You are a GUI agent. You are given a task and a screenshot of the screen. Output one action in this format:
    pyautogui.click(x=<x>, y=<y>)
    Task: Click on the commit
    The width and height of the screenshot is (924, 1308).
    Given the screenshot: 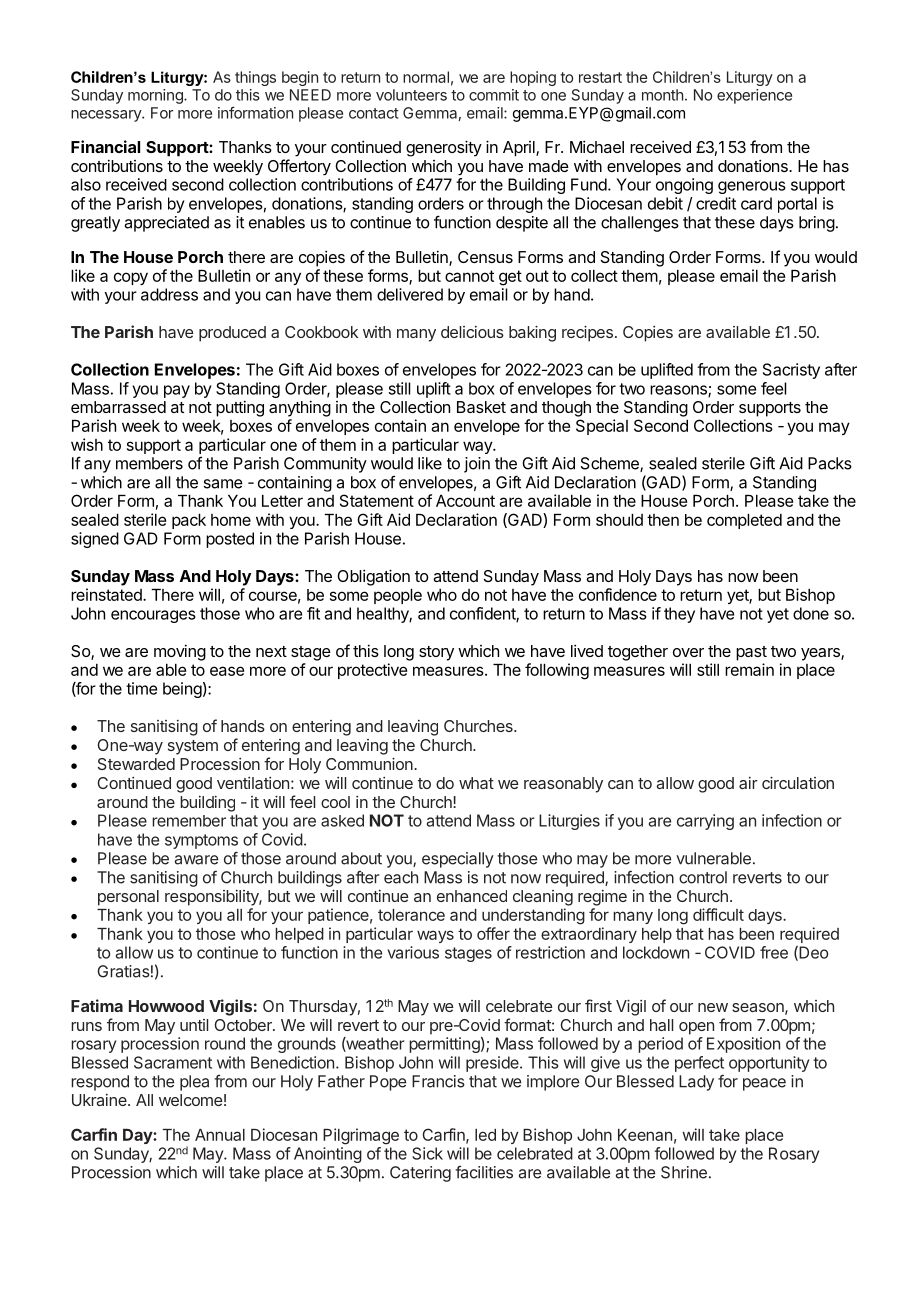 What is the action you would take?
    pyautogui.click(x=494, y=95)
